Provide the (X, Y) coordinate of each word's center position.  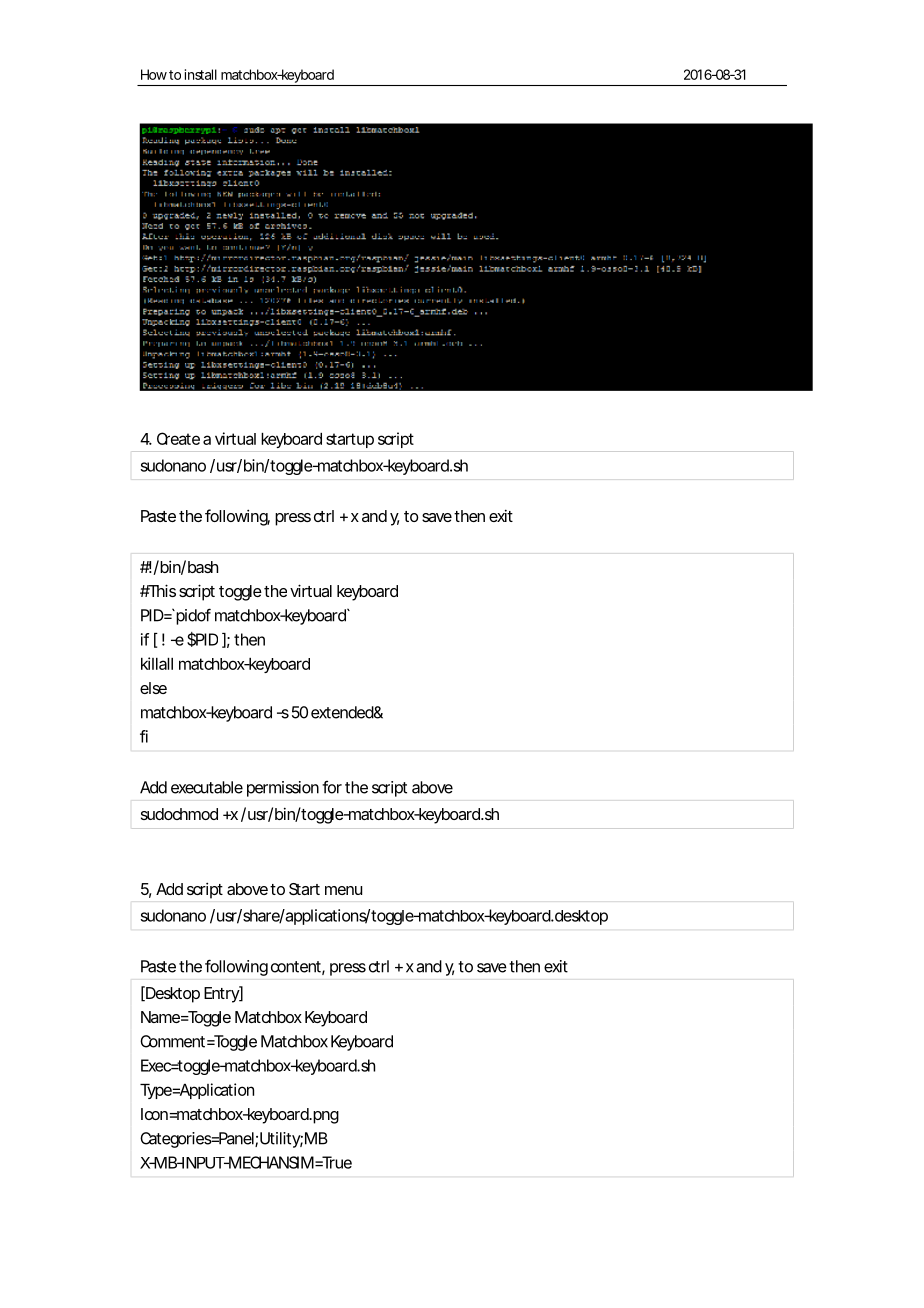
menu (343, 890)
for (332, 787)
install (201, 74)
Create (178, 438)
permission (283, 789)
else (153, 688)
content (298, 968)
